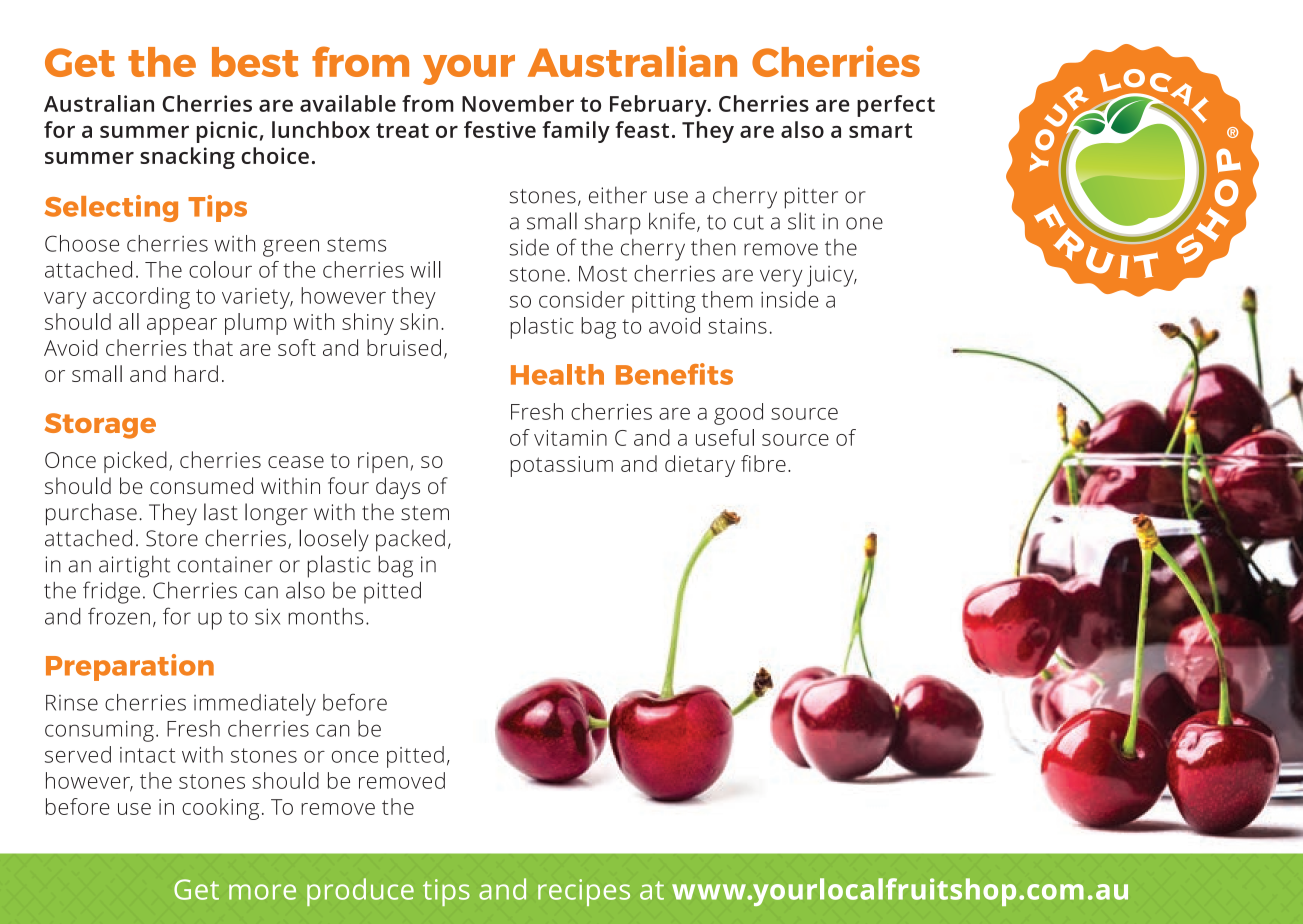 The image size is (1303, 924). Describe the element at coordinates (896, 106) in the document. I see `perfect` at that location.
